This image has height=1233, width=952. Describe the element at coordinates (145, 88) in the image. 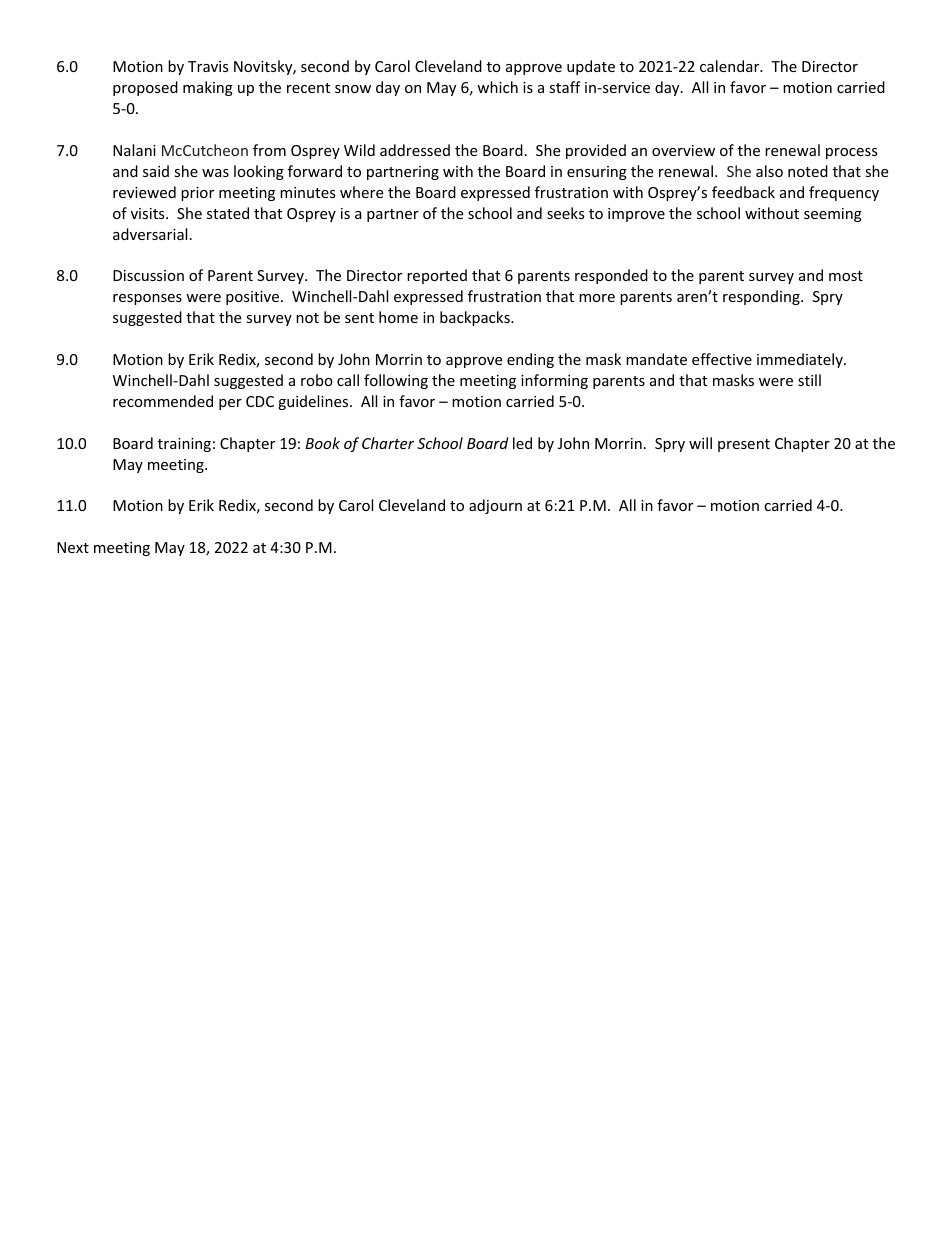

I see `proposed` at that location.
